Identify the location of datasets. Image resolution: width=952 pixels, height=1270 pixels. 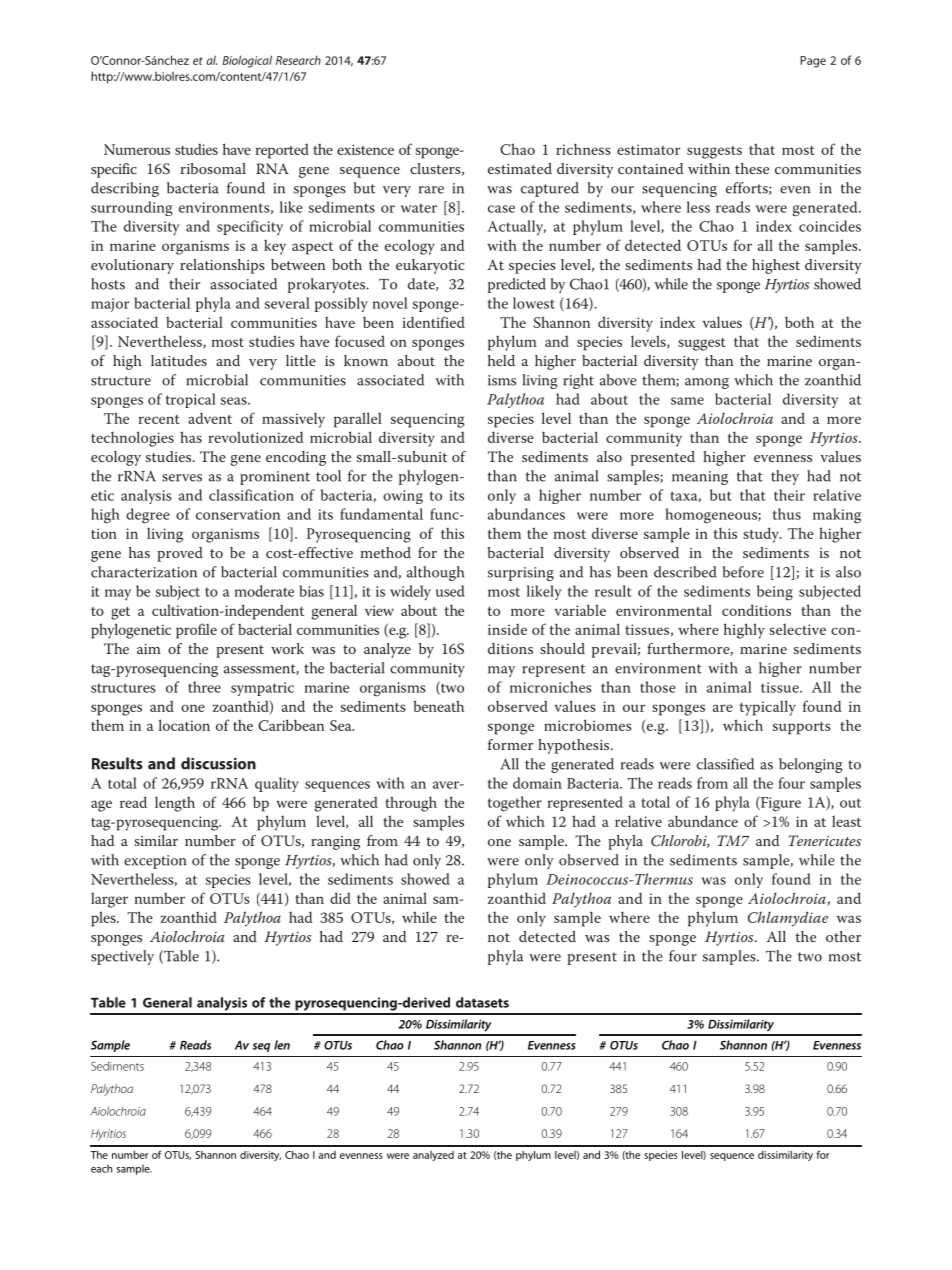
(482, 1002).
